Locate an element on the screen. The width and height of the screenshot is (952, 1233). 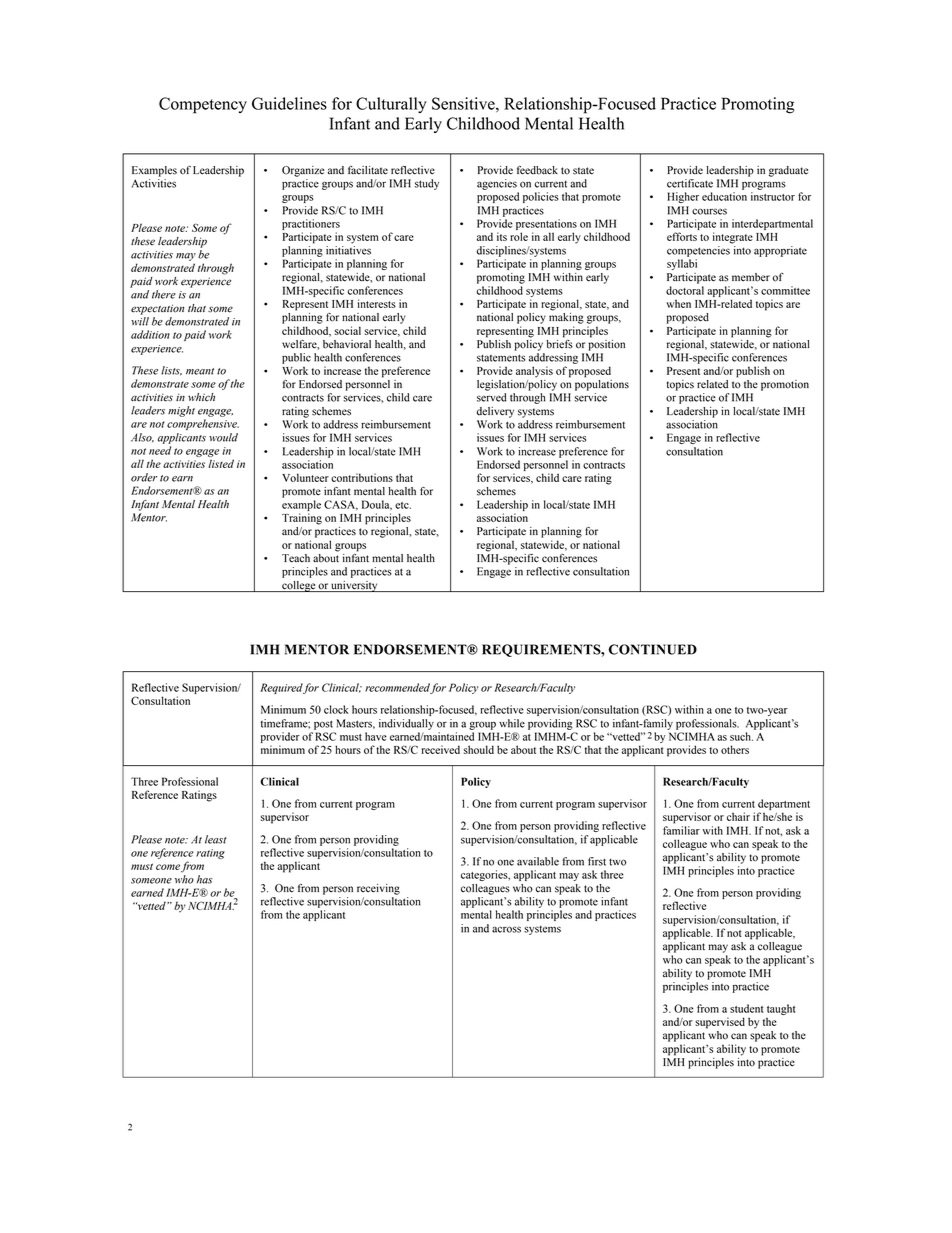
has is located at coordinates (205, 879).
